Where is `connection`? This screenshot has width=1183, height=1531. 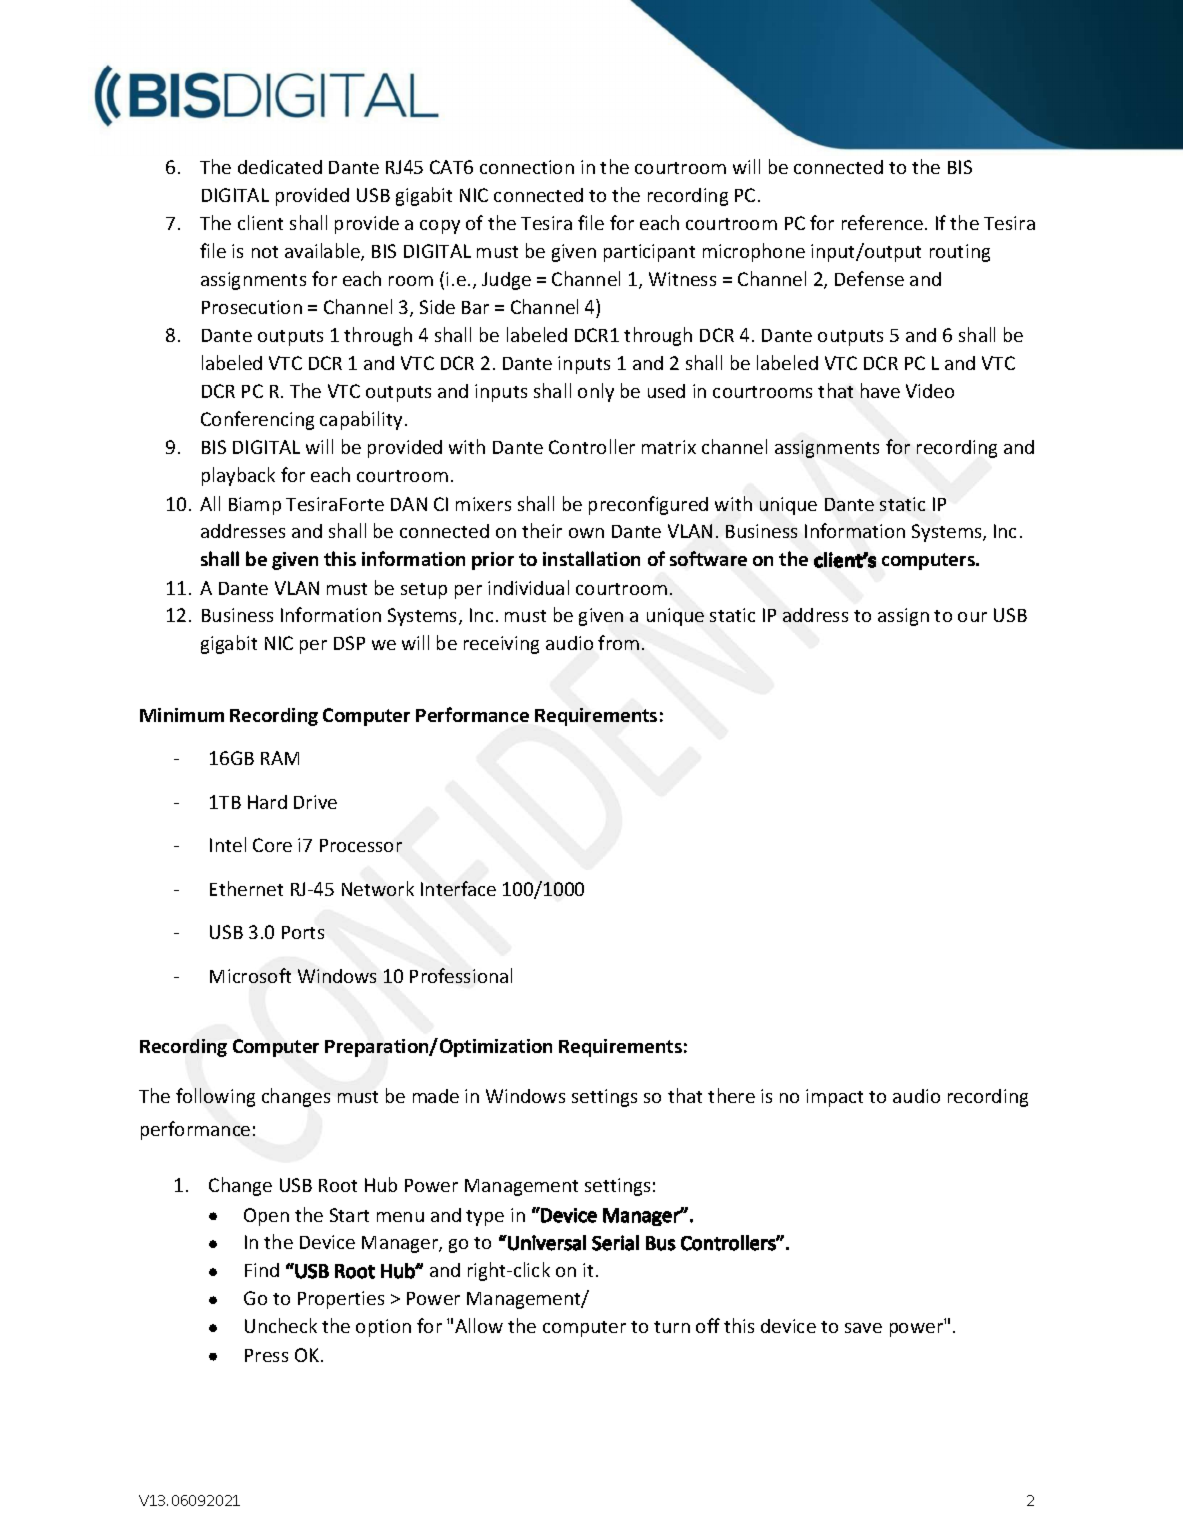
connection is located at coordinates (527, 167).
